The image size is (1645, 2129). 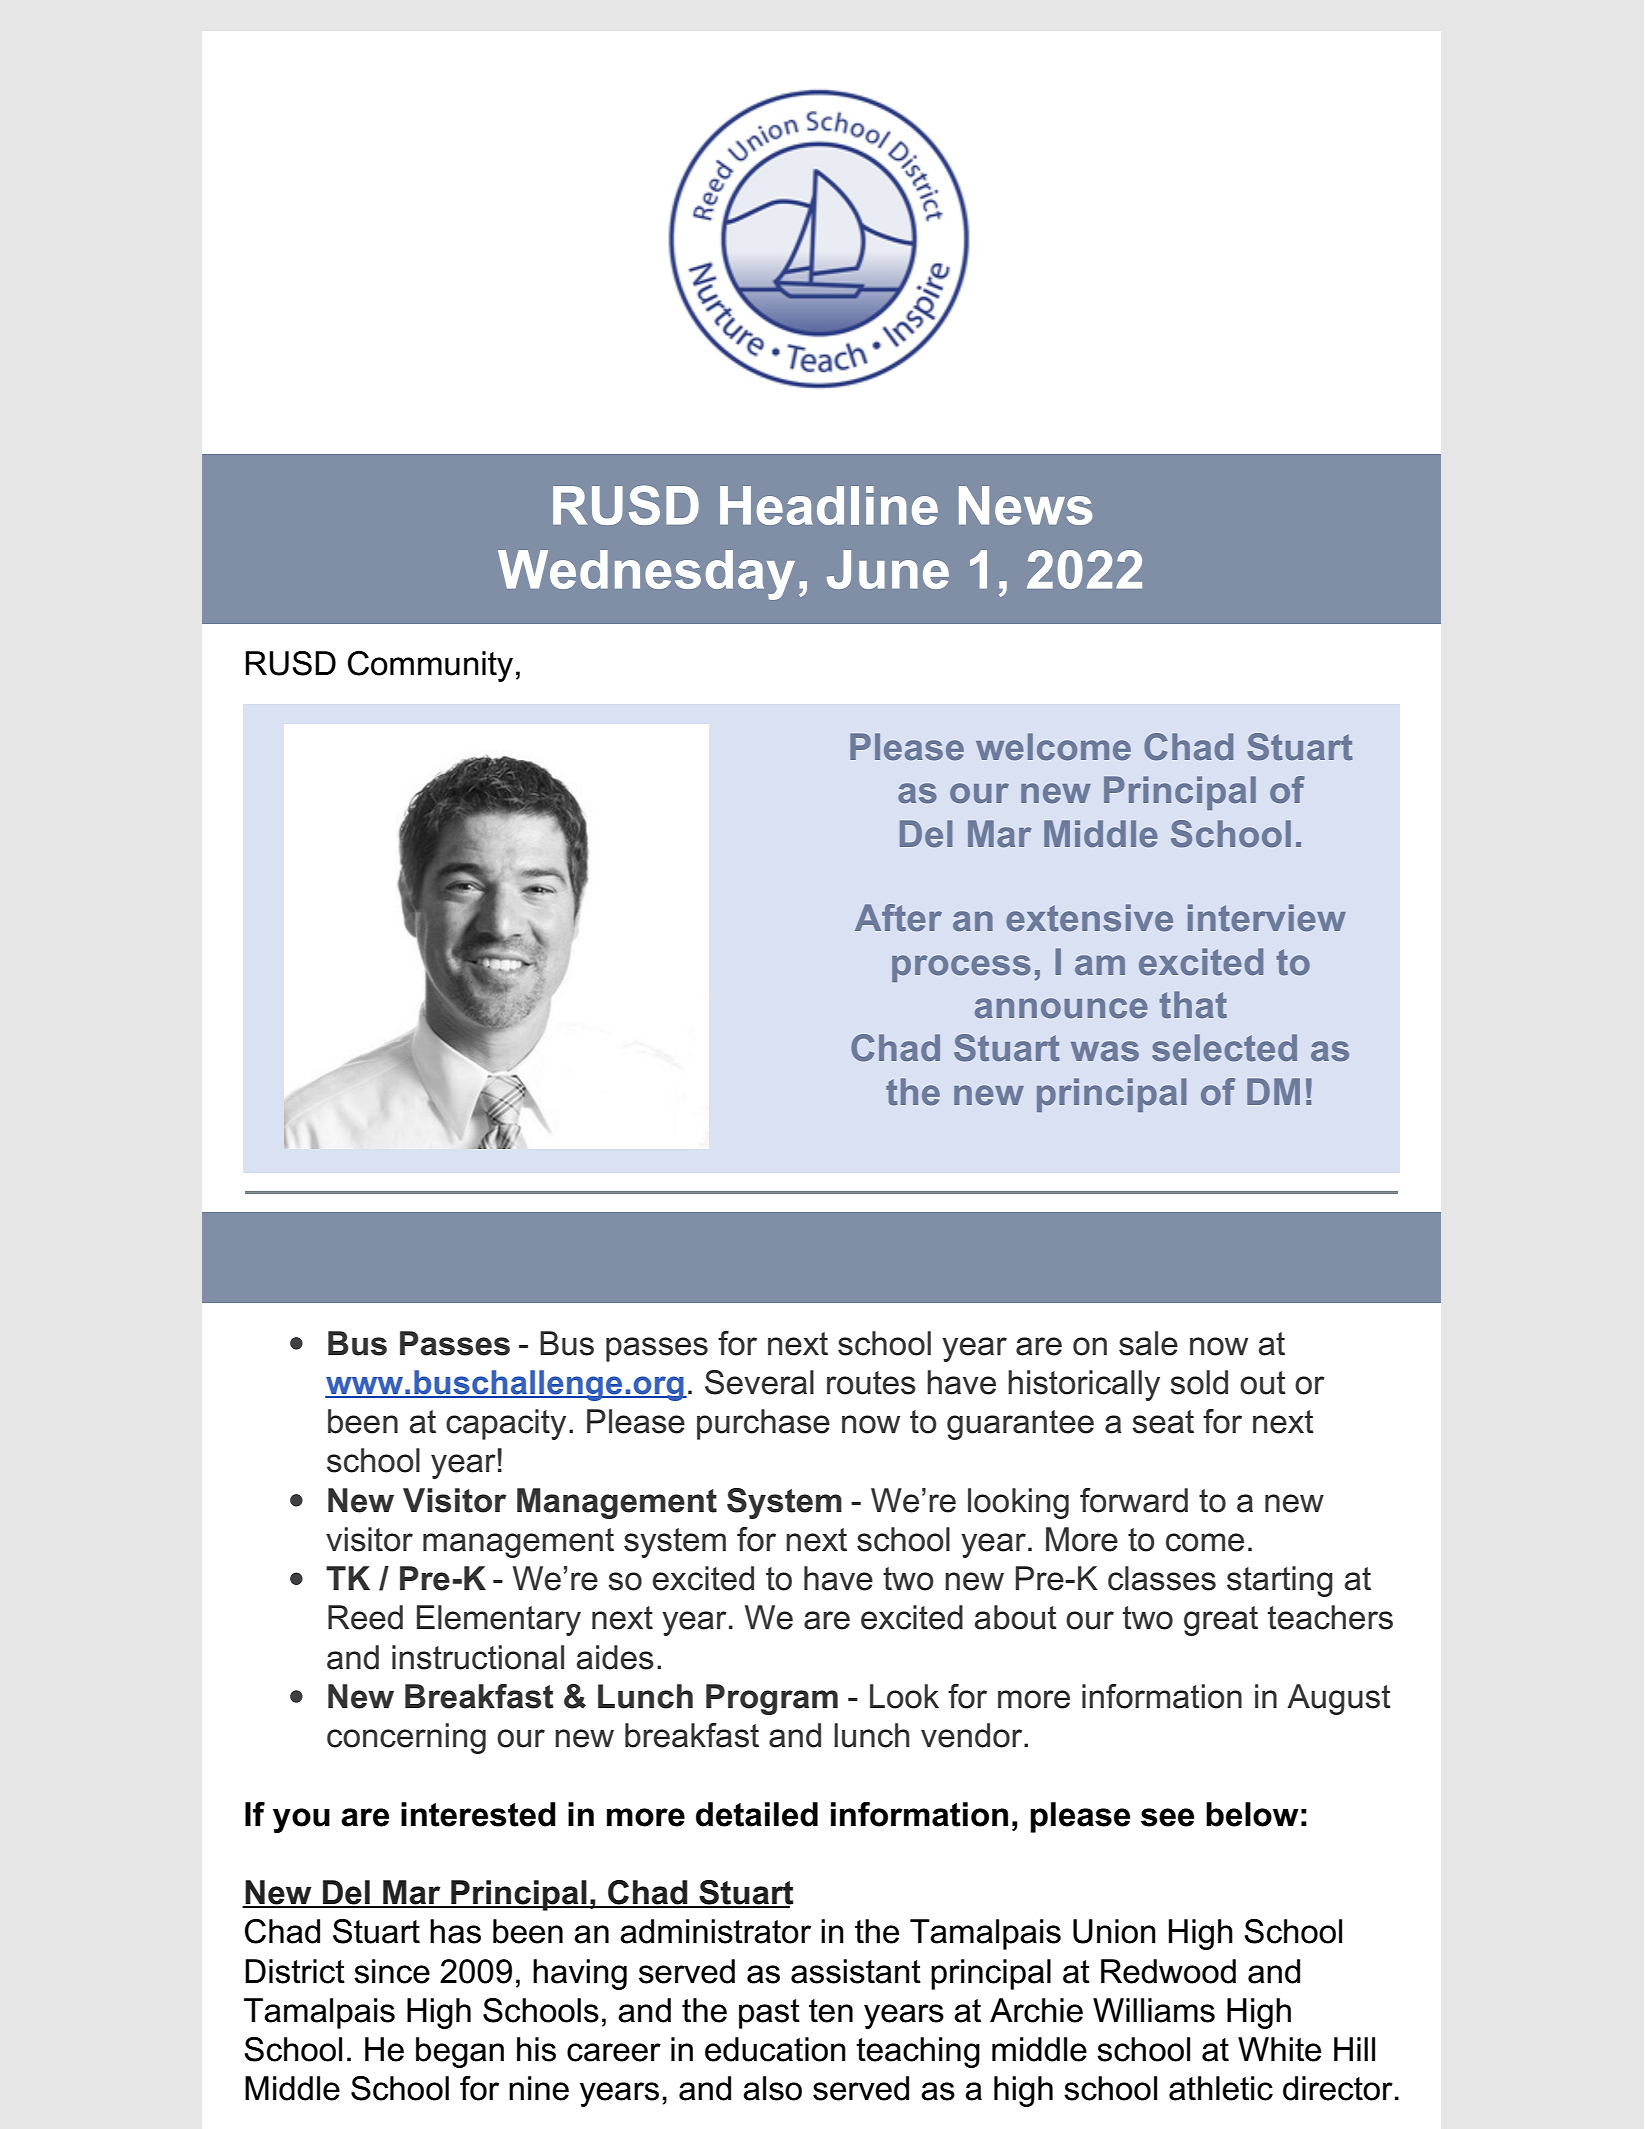 I want to click on News, so click(x=1025, y=505).
